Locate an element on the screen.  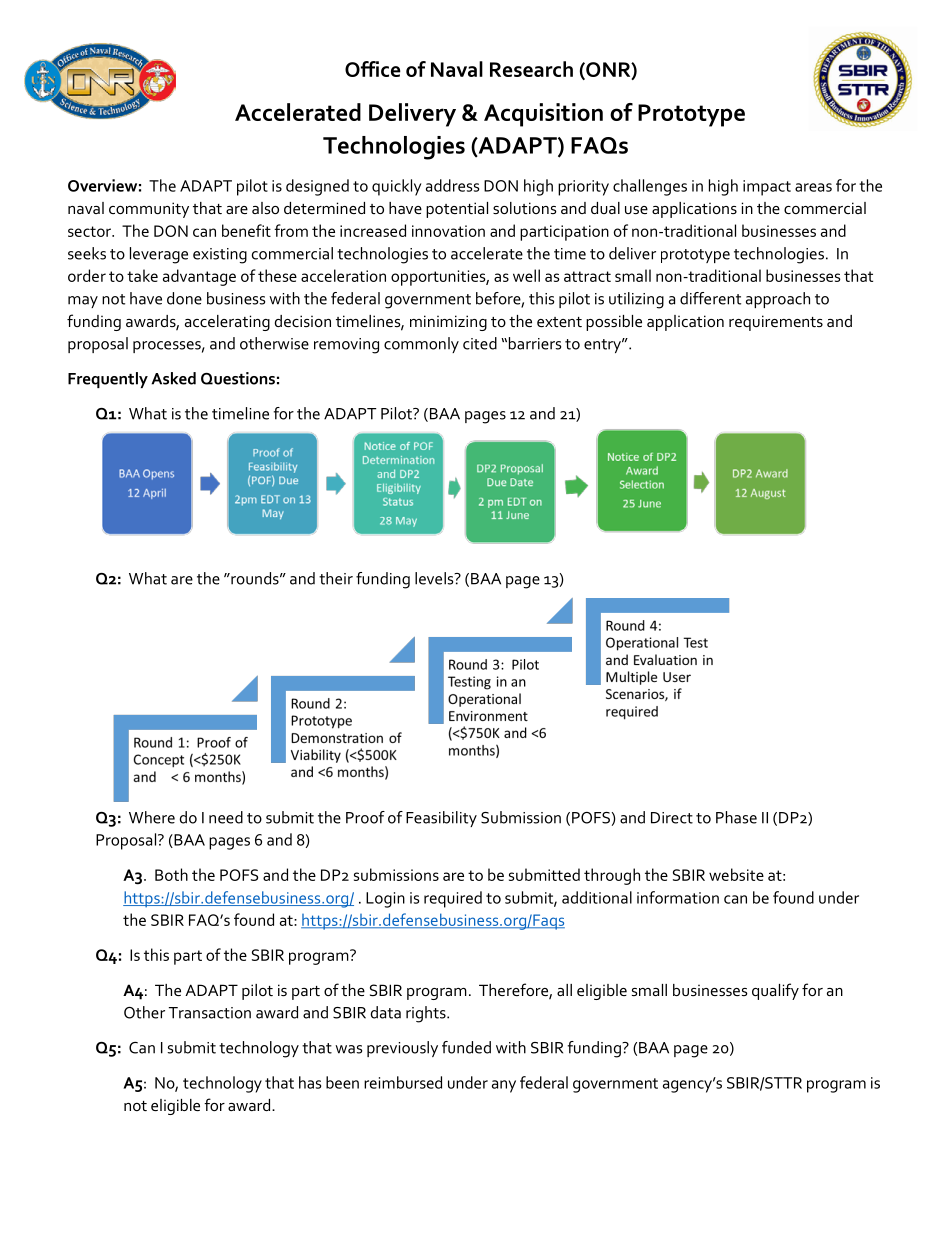
funded is located at coordinates (466, 1047).
